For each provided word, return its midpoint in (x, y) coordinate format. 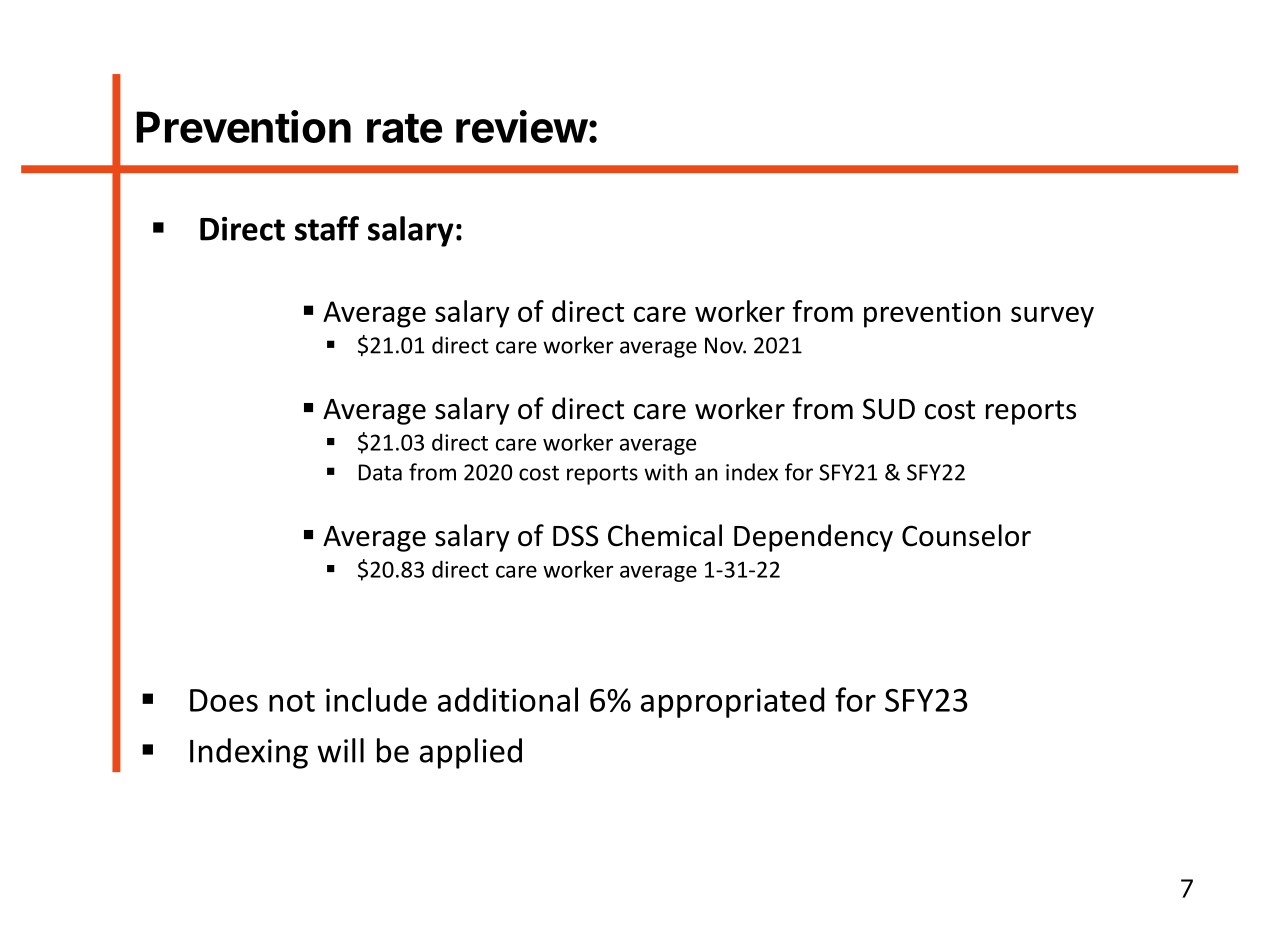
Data (380, 472)
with (665, 472)
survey (1052, 317)
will (340, 750)
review (522, 126)
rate (404, 128)
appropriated (733, 702)
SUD (889, 409)
